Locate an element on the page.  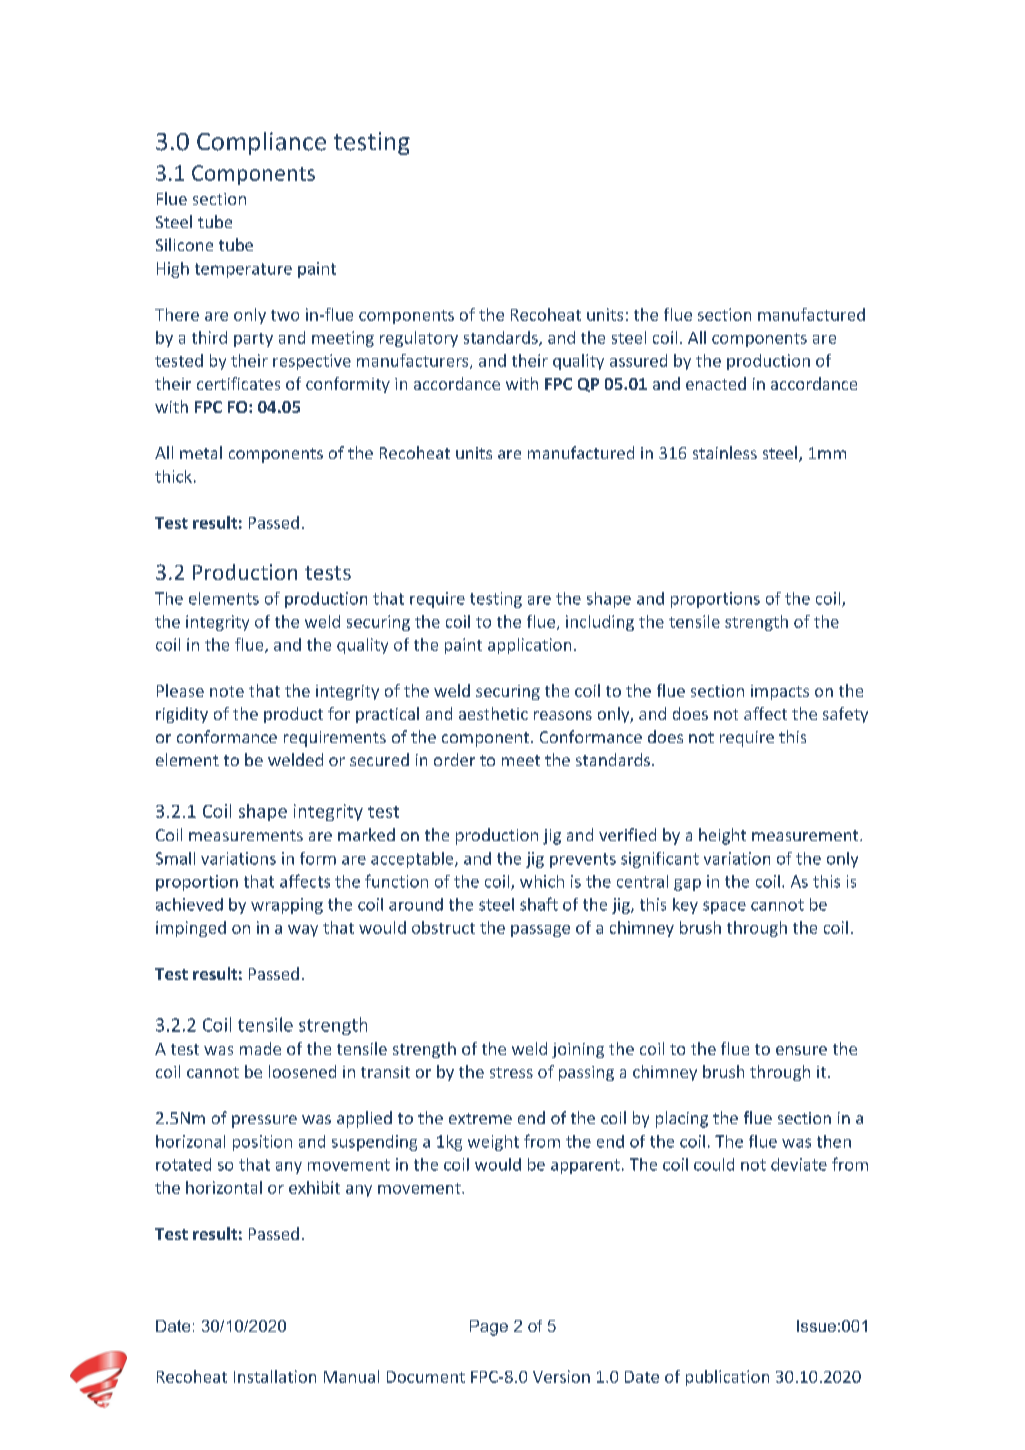
enacted is located at coordinates (716, 383).
